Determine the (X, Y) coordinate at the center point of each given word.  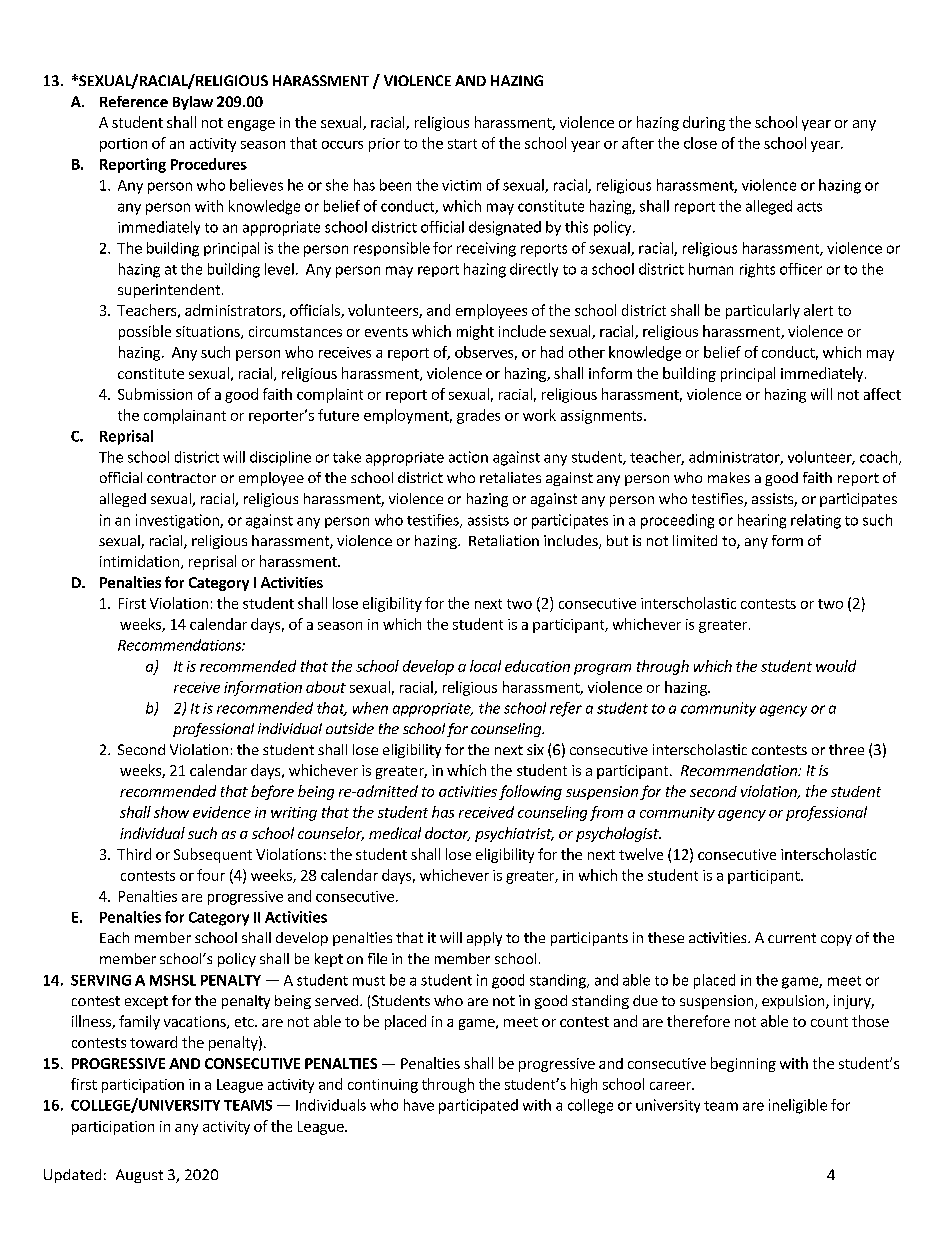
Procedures (209, 164)
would (836, 666)
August (139, 1176)
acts (809, 207)
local (485, 666)
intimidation (141, 562)
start (462, 144)
